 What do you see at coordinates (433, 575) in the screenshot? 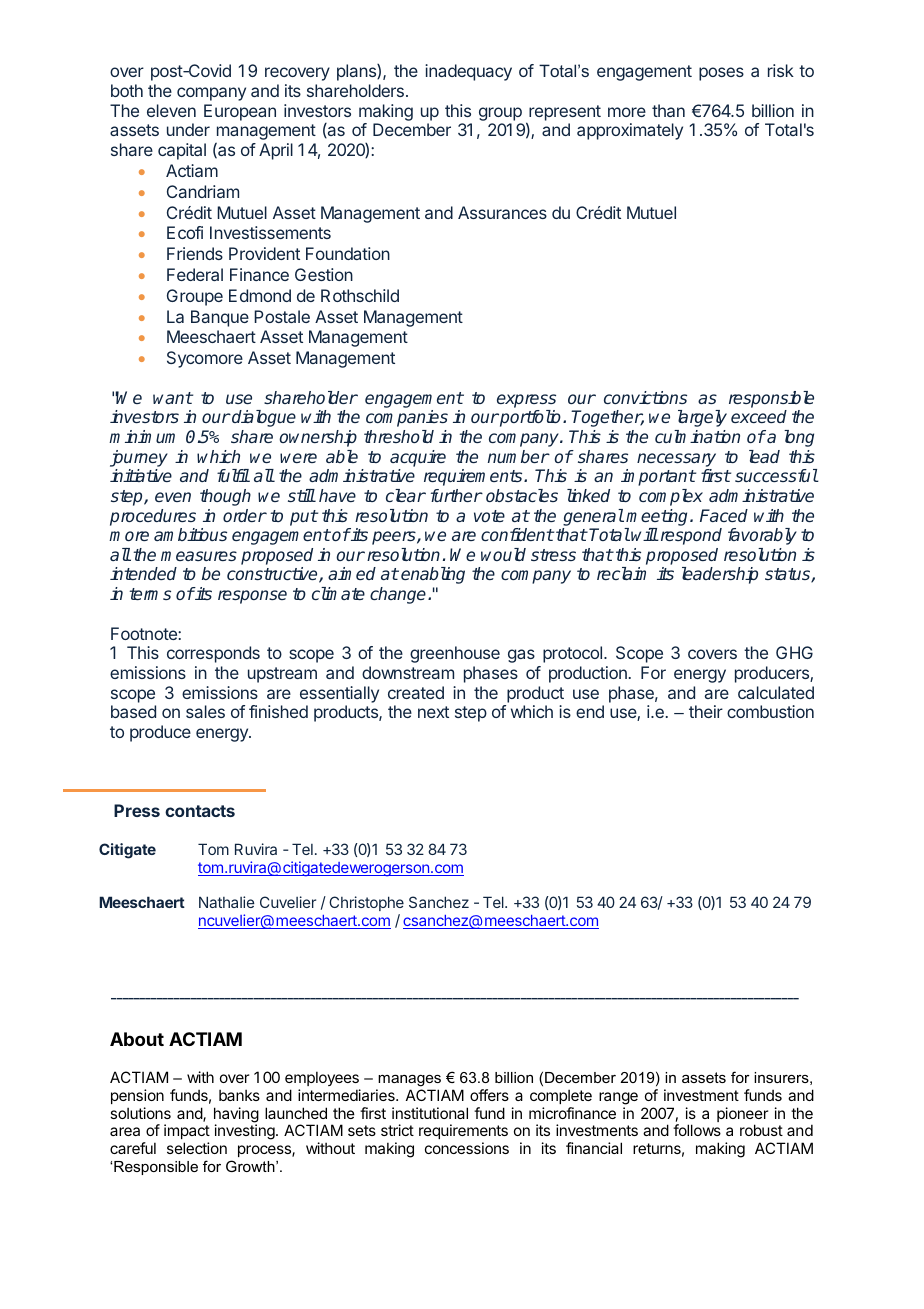
I see `enabling` at bounding box center [433, 575].
